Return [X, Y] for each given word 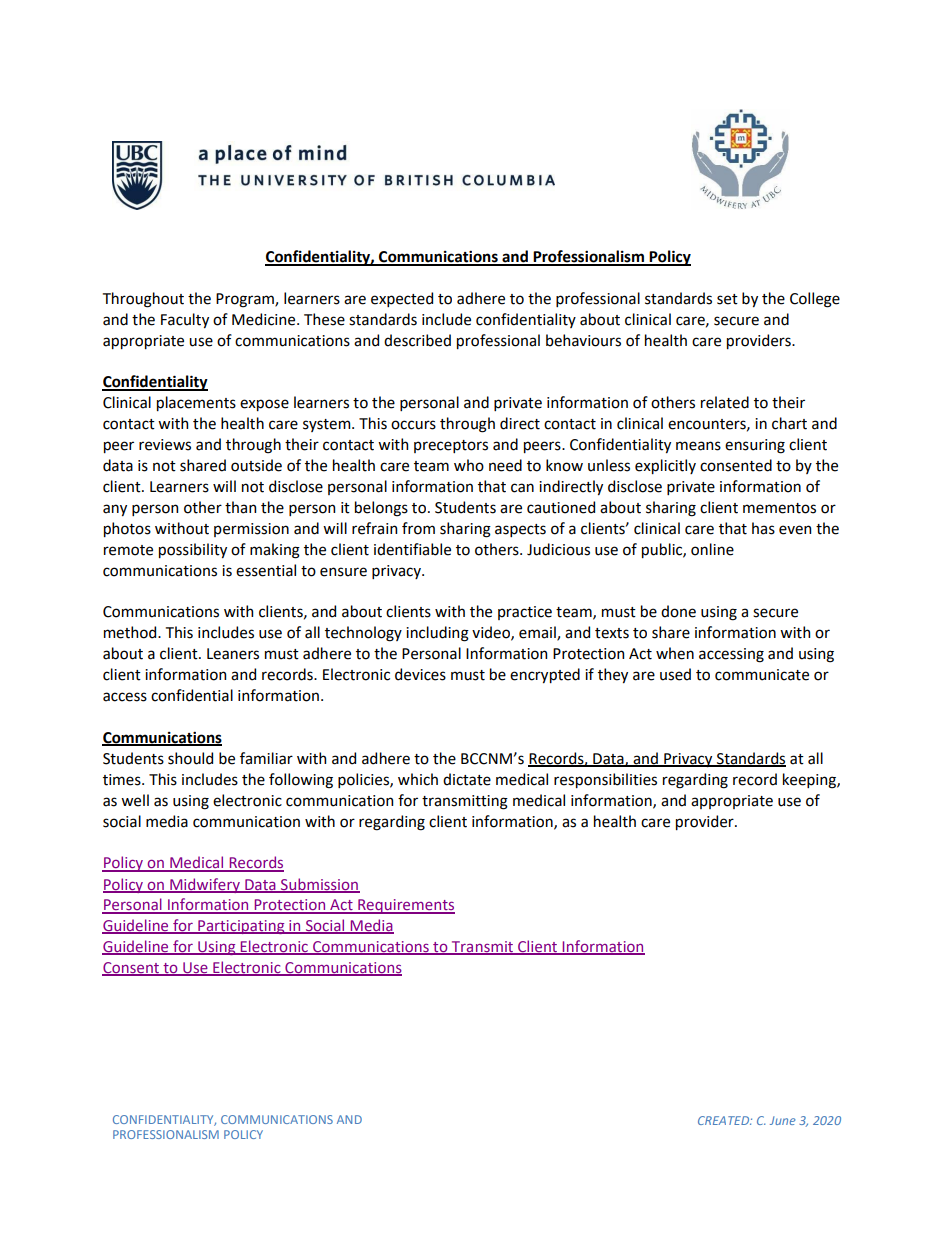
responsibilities [605, 780]
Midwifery [205, 885]
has [763, 528]
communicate [762, 675]
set [727, 299]
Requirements [405, 906]
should [190, 758]
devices [420, 674]
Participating [241, 927]
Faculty [185, 320]
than [240, 507]
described [417, 340]
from [418, 528]
